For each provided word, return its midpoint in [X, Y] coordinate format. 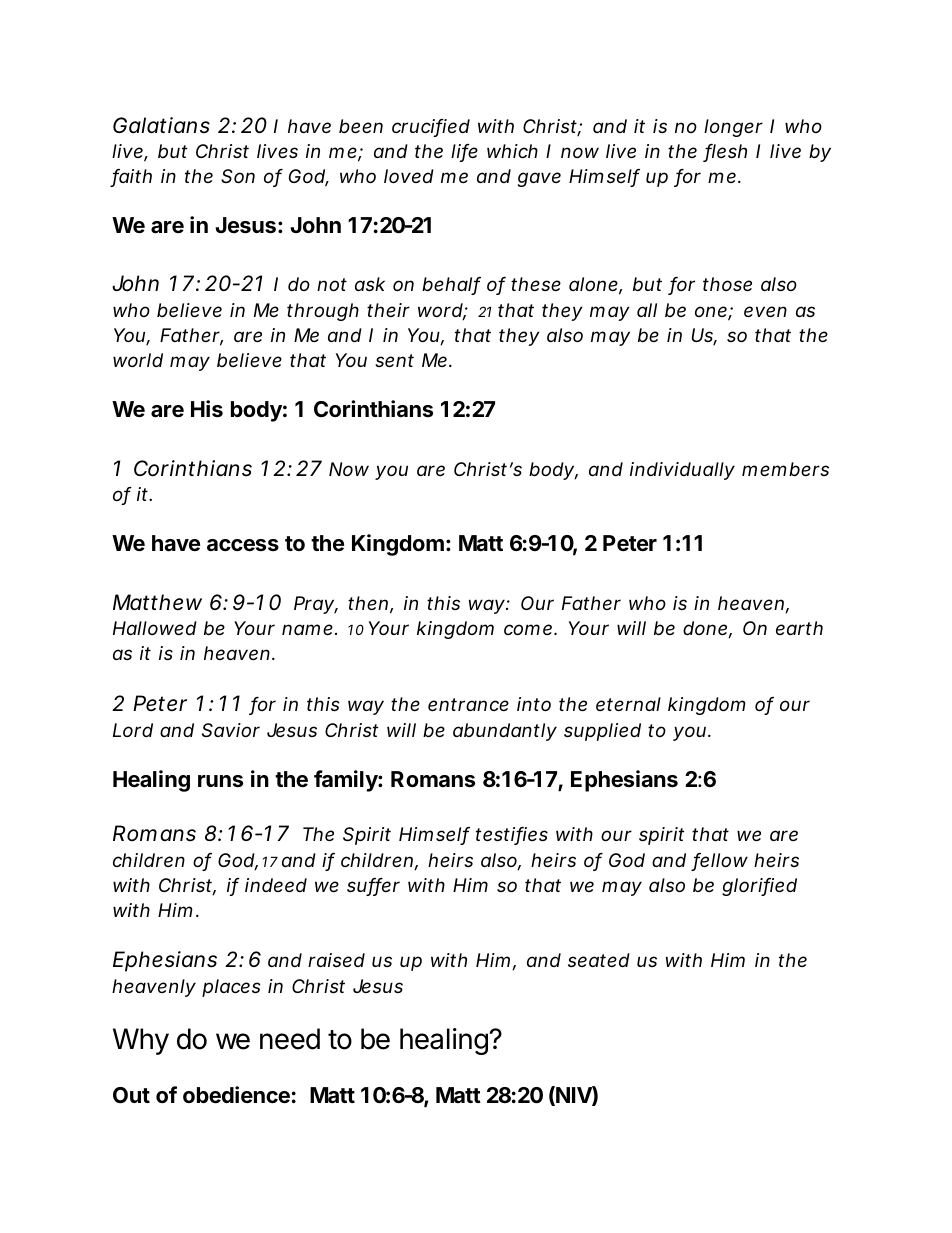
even [765, 311]
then [368, 603]
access [243, 545]
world [138, 360]
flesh [725, 152]
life [464, 152]
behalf [451, 286]
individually [682, 471]
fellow [720, 861]
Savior [231, 730]
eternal [628, 704]
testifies [512, 835]
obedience [236, 1095]
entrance [468, 704]
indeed [276, 885]
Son [238, 176]
